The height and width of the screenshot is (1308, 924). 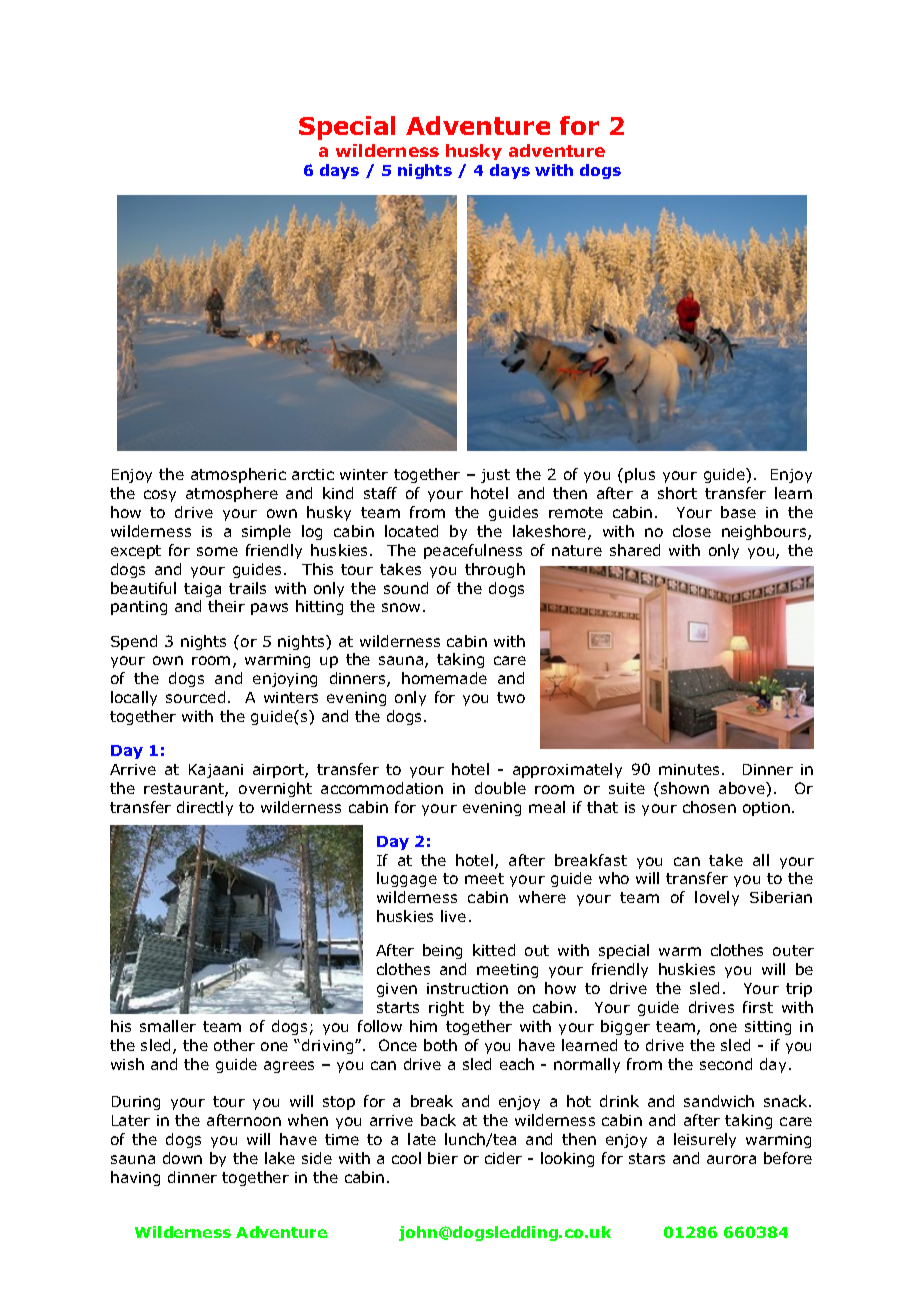 What do you see at coordinates (232, 494) in the screenshot?
I see `atmosphere` at bounding box center [232, 494].
